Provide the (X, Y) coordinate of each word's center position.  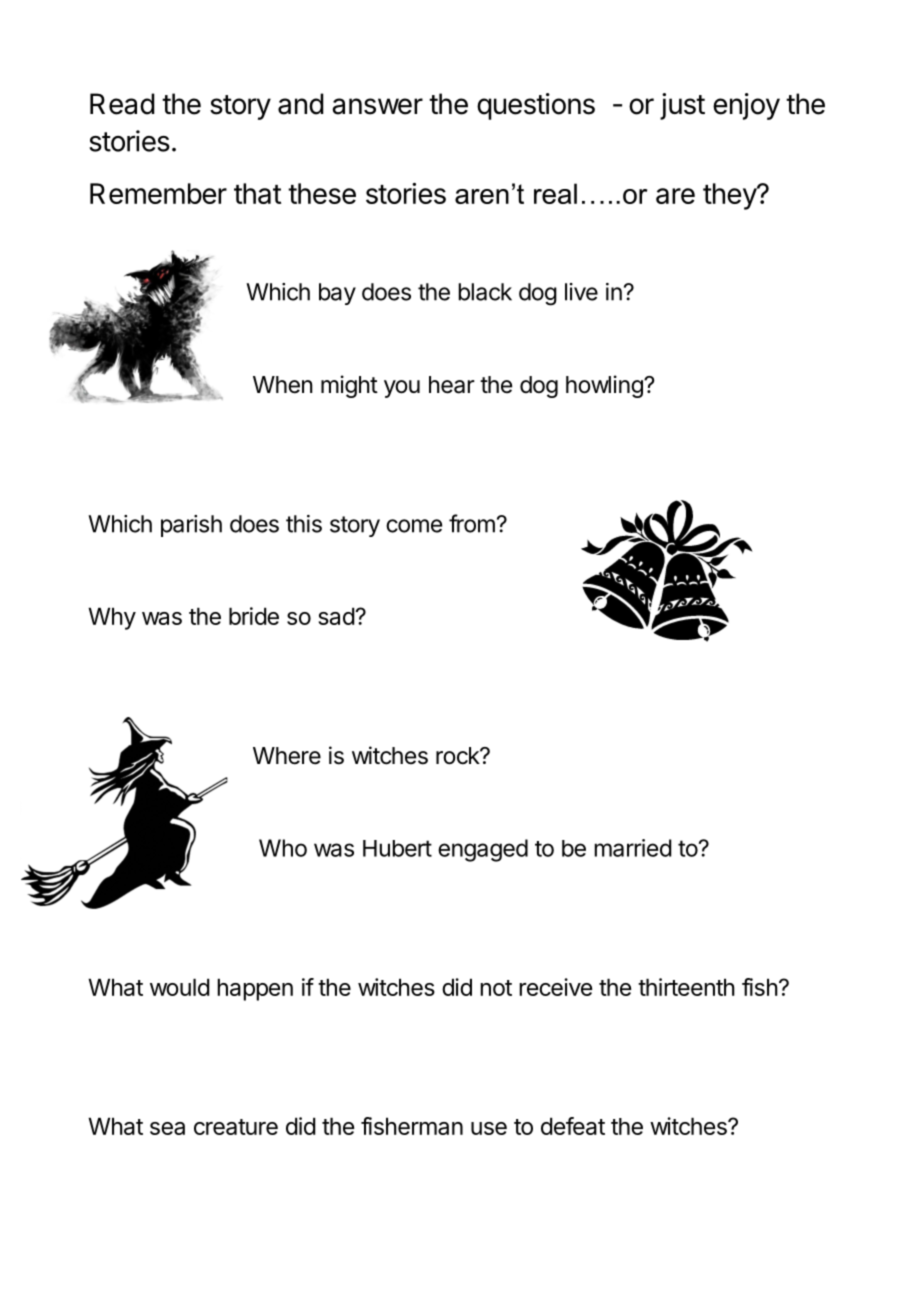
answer (377, 106)
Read (122, 104)
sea (167, 1128)
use (489, 1128)
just (682, 106)
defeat (573, 1126)
